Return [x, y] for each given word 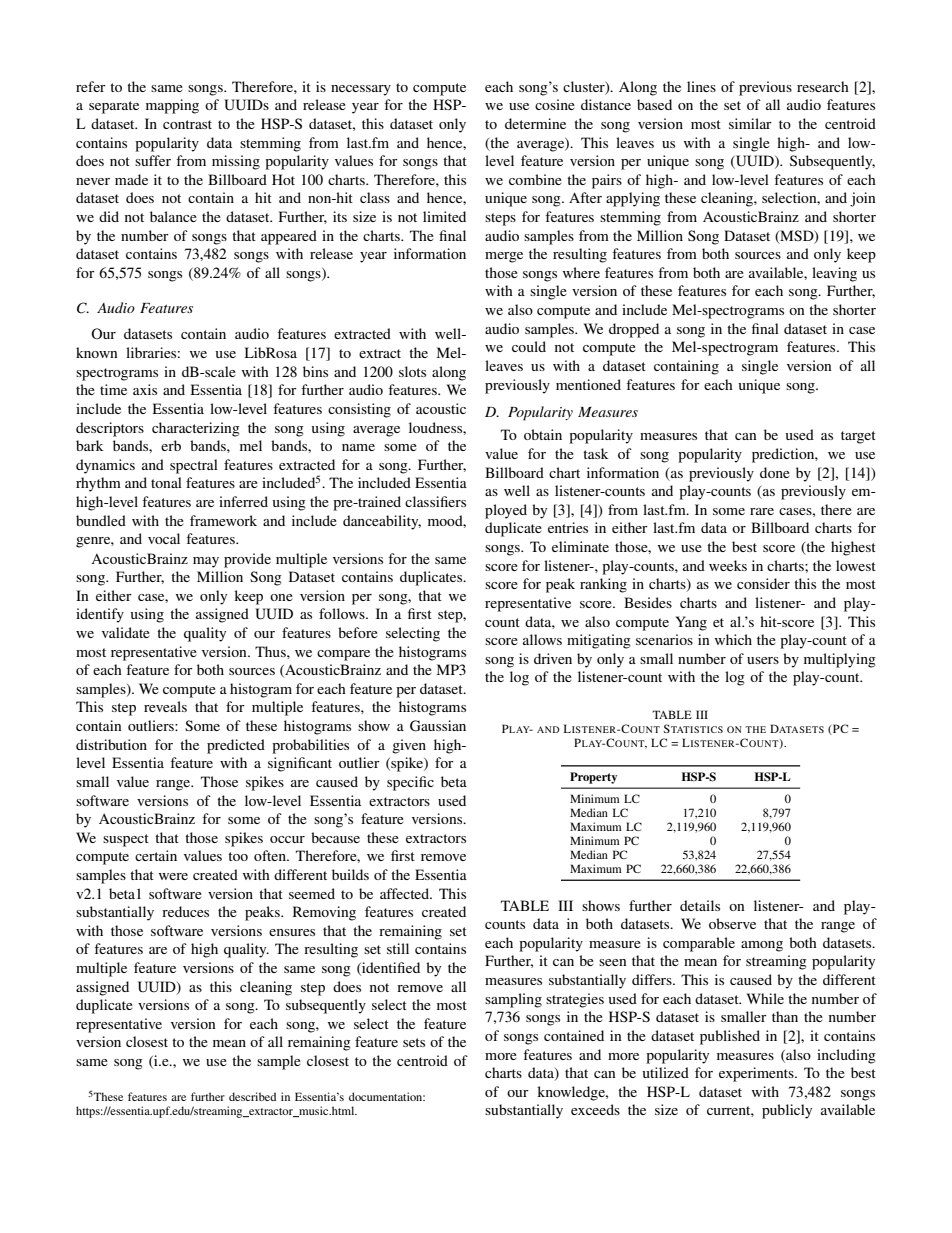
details [700, 905]
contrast [187, 124]
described [252, 1096]
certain [156, 855]
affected [406, 893]
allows [542, 639]
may [206, 562]
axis [145, 389]
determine [535, 123]
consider [763, 583]
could [529, 346]
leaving [834, 274]
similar [750, 123]
